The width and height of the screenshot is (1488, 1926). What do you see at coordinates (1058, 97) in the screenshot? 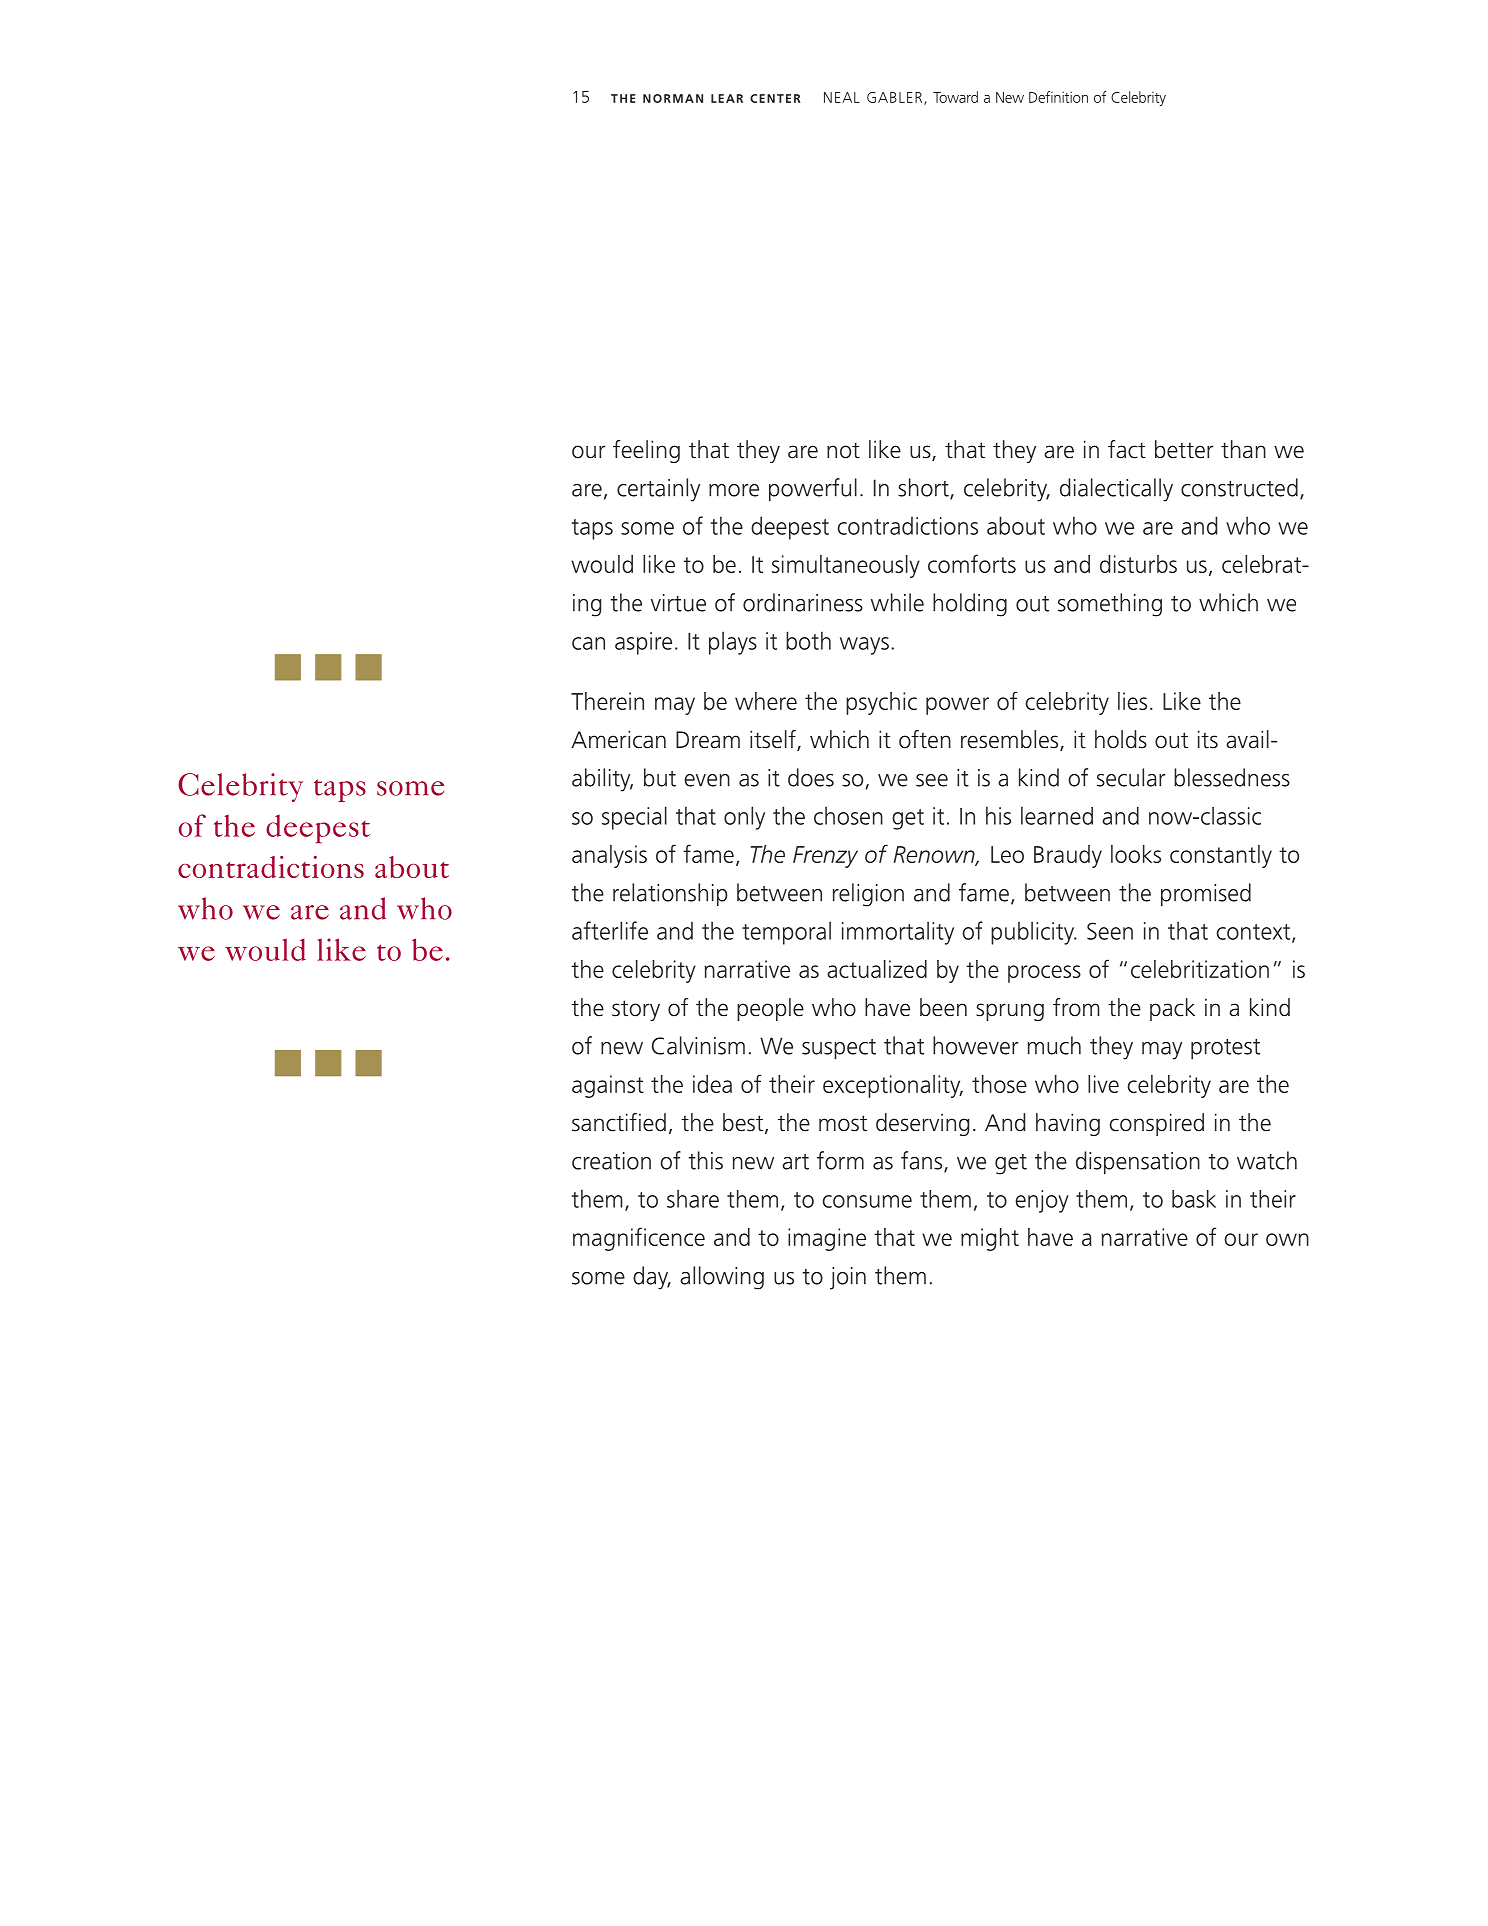
I see `Definition` at bounding box center [1058, 97].
